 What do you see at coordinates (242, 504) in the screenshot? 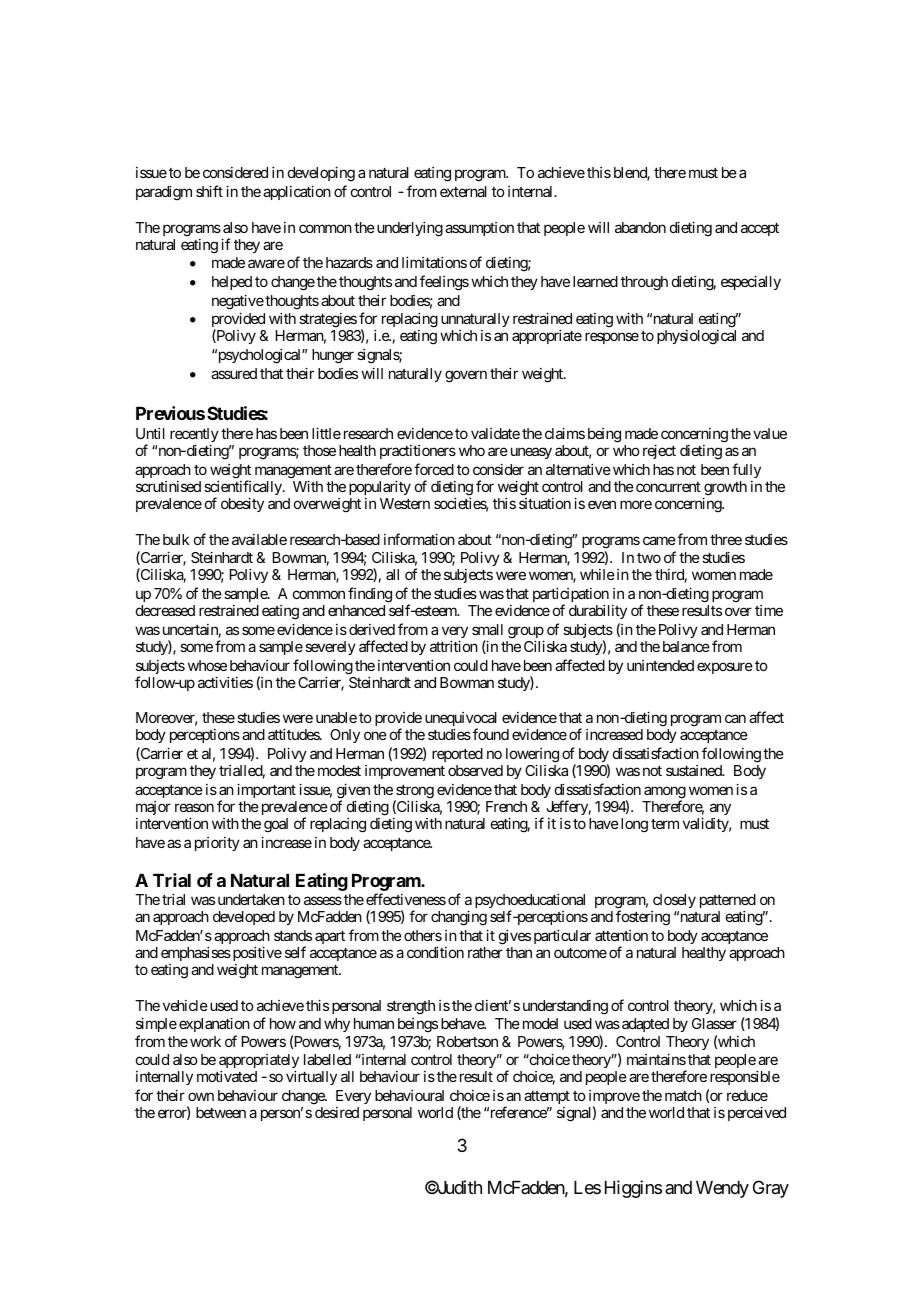
I see `obesity` at bounding box center [242, 504].
